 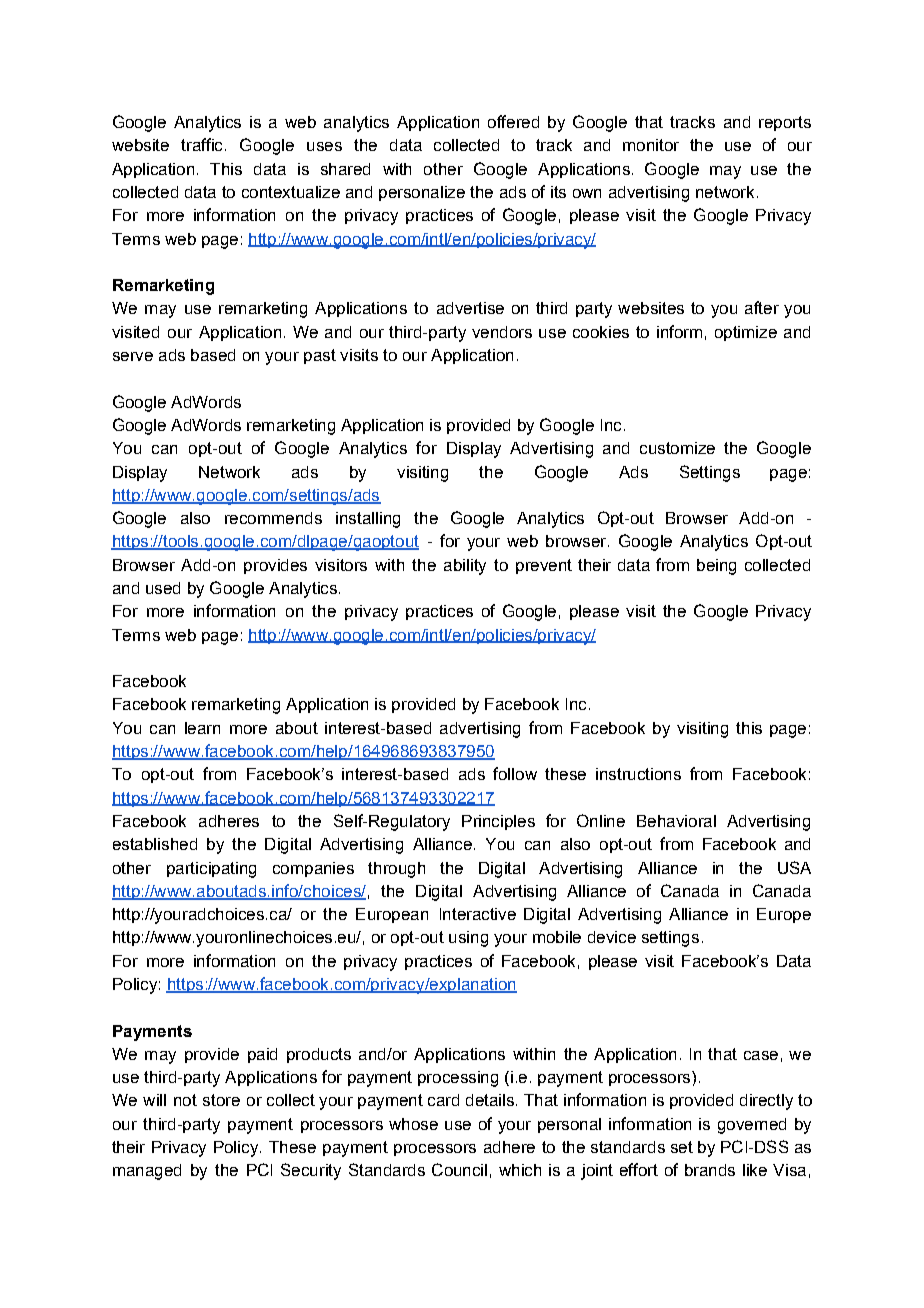 What do you see at coordinates (163, 588) in the screenshot?
I see `used` at bounding box center [163, 588].
